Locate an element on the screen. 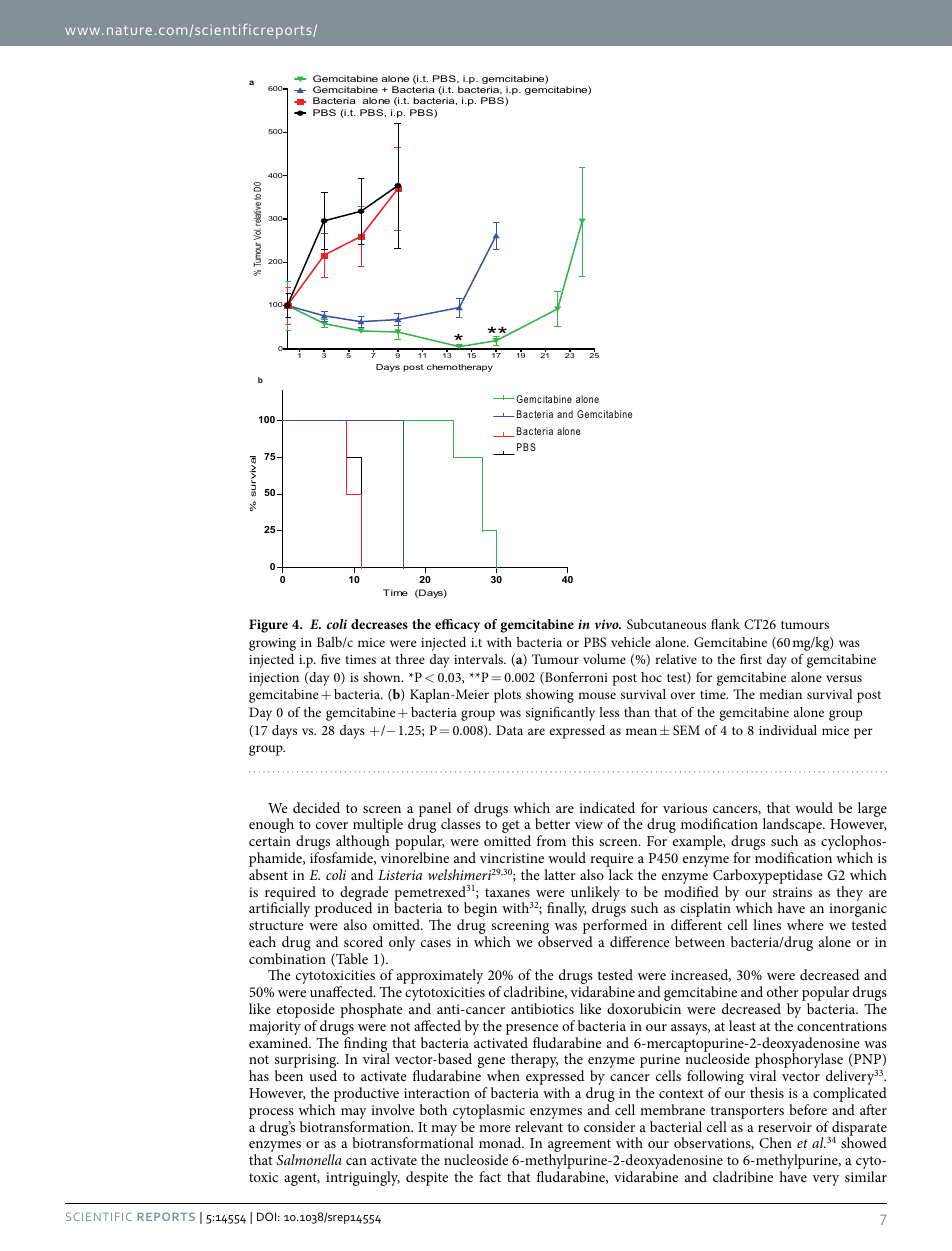 This screenshot has width=952, height=1251. better is located at coordinates (552, 823).
